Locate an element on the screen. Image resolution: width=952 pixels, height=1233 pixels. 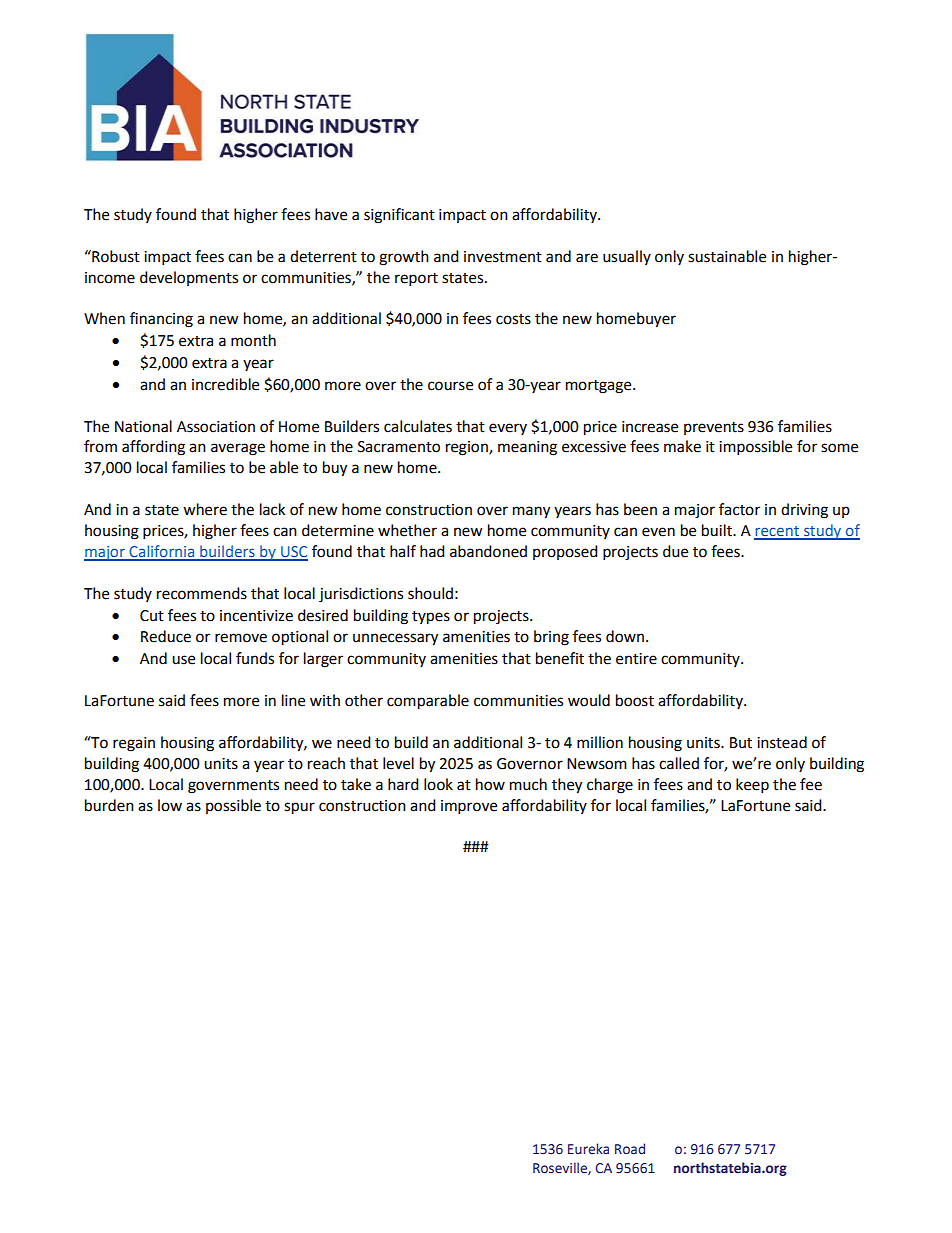
benefit is located at coordinates (560, 658).
